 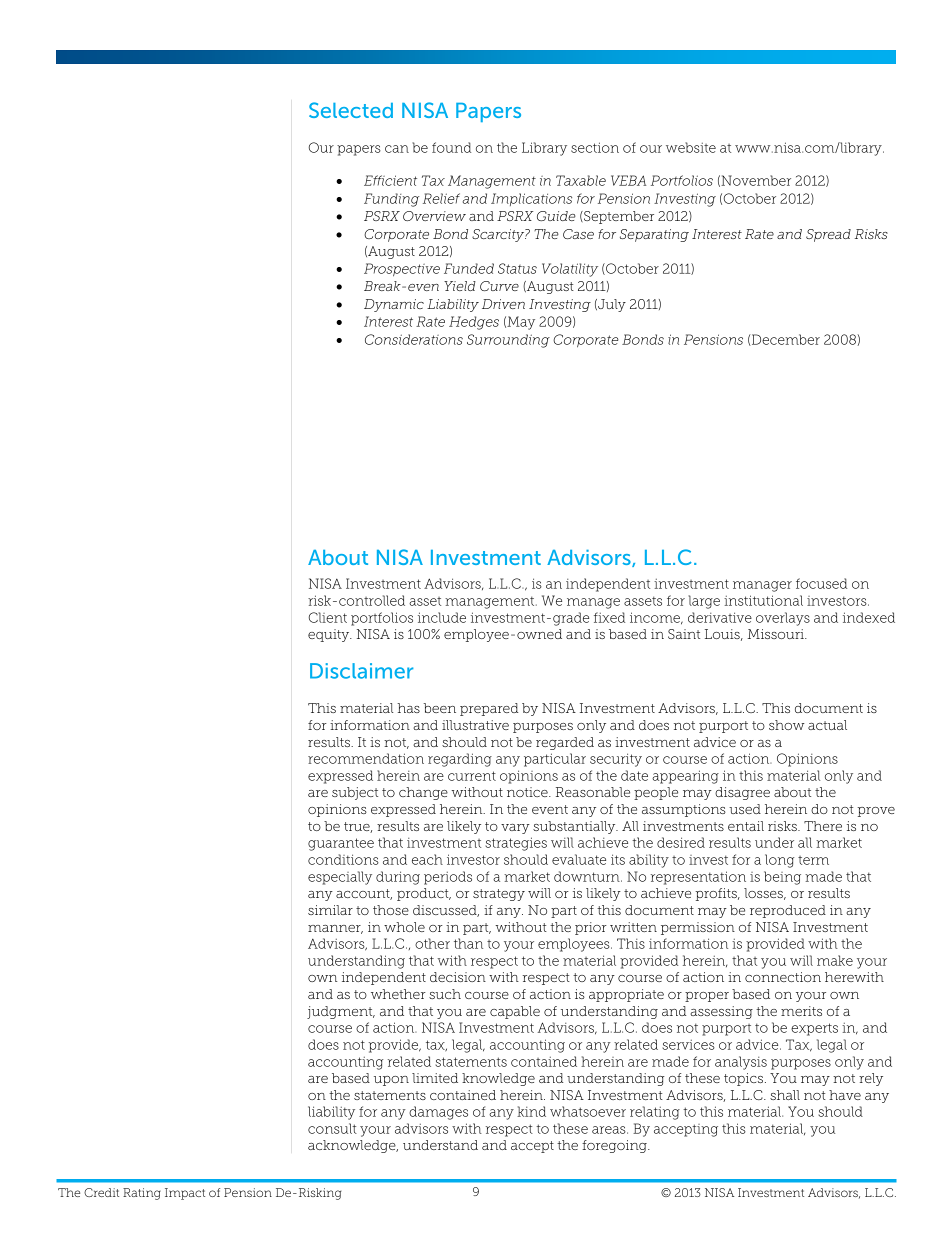 What do you see at coordinates (185, 1194) in the screenshot?
I see `Impact` at bounding box center [185, 1194].
